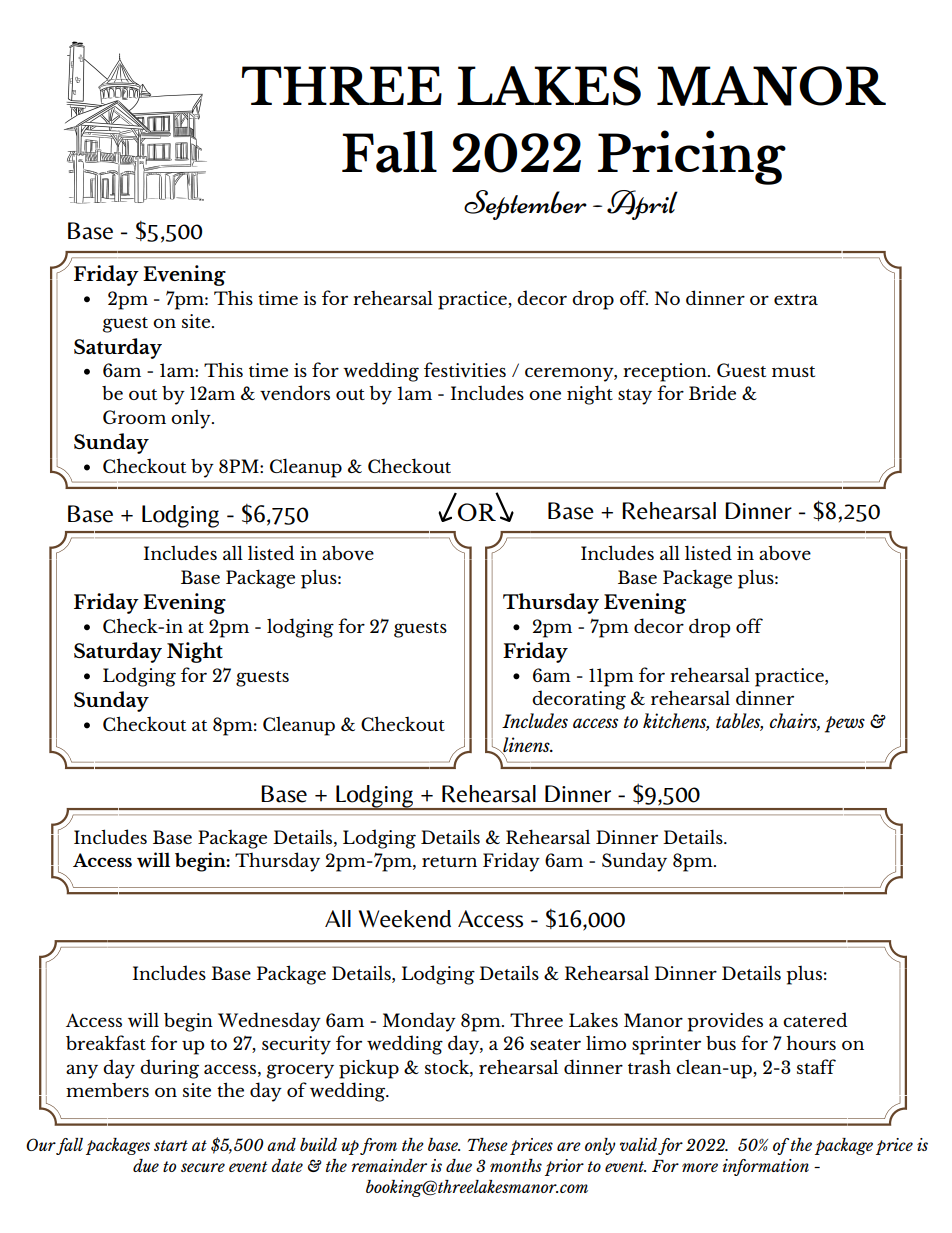  I want to click on extra, so click(796, 299).
